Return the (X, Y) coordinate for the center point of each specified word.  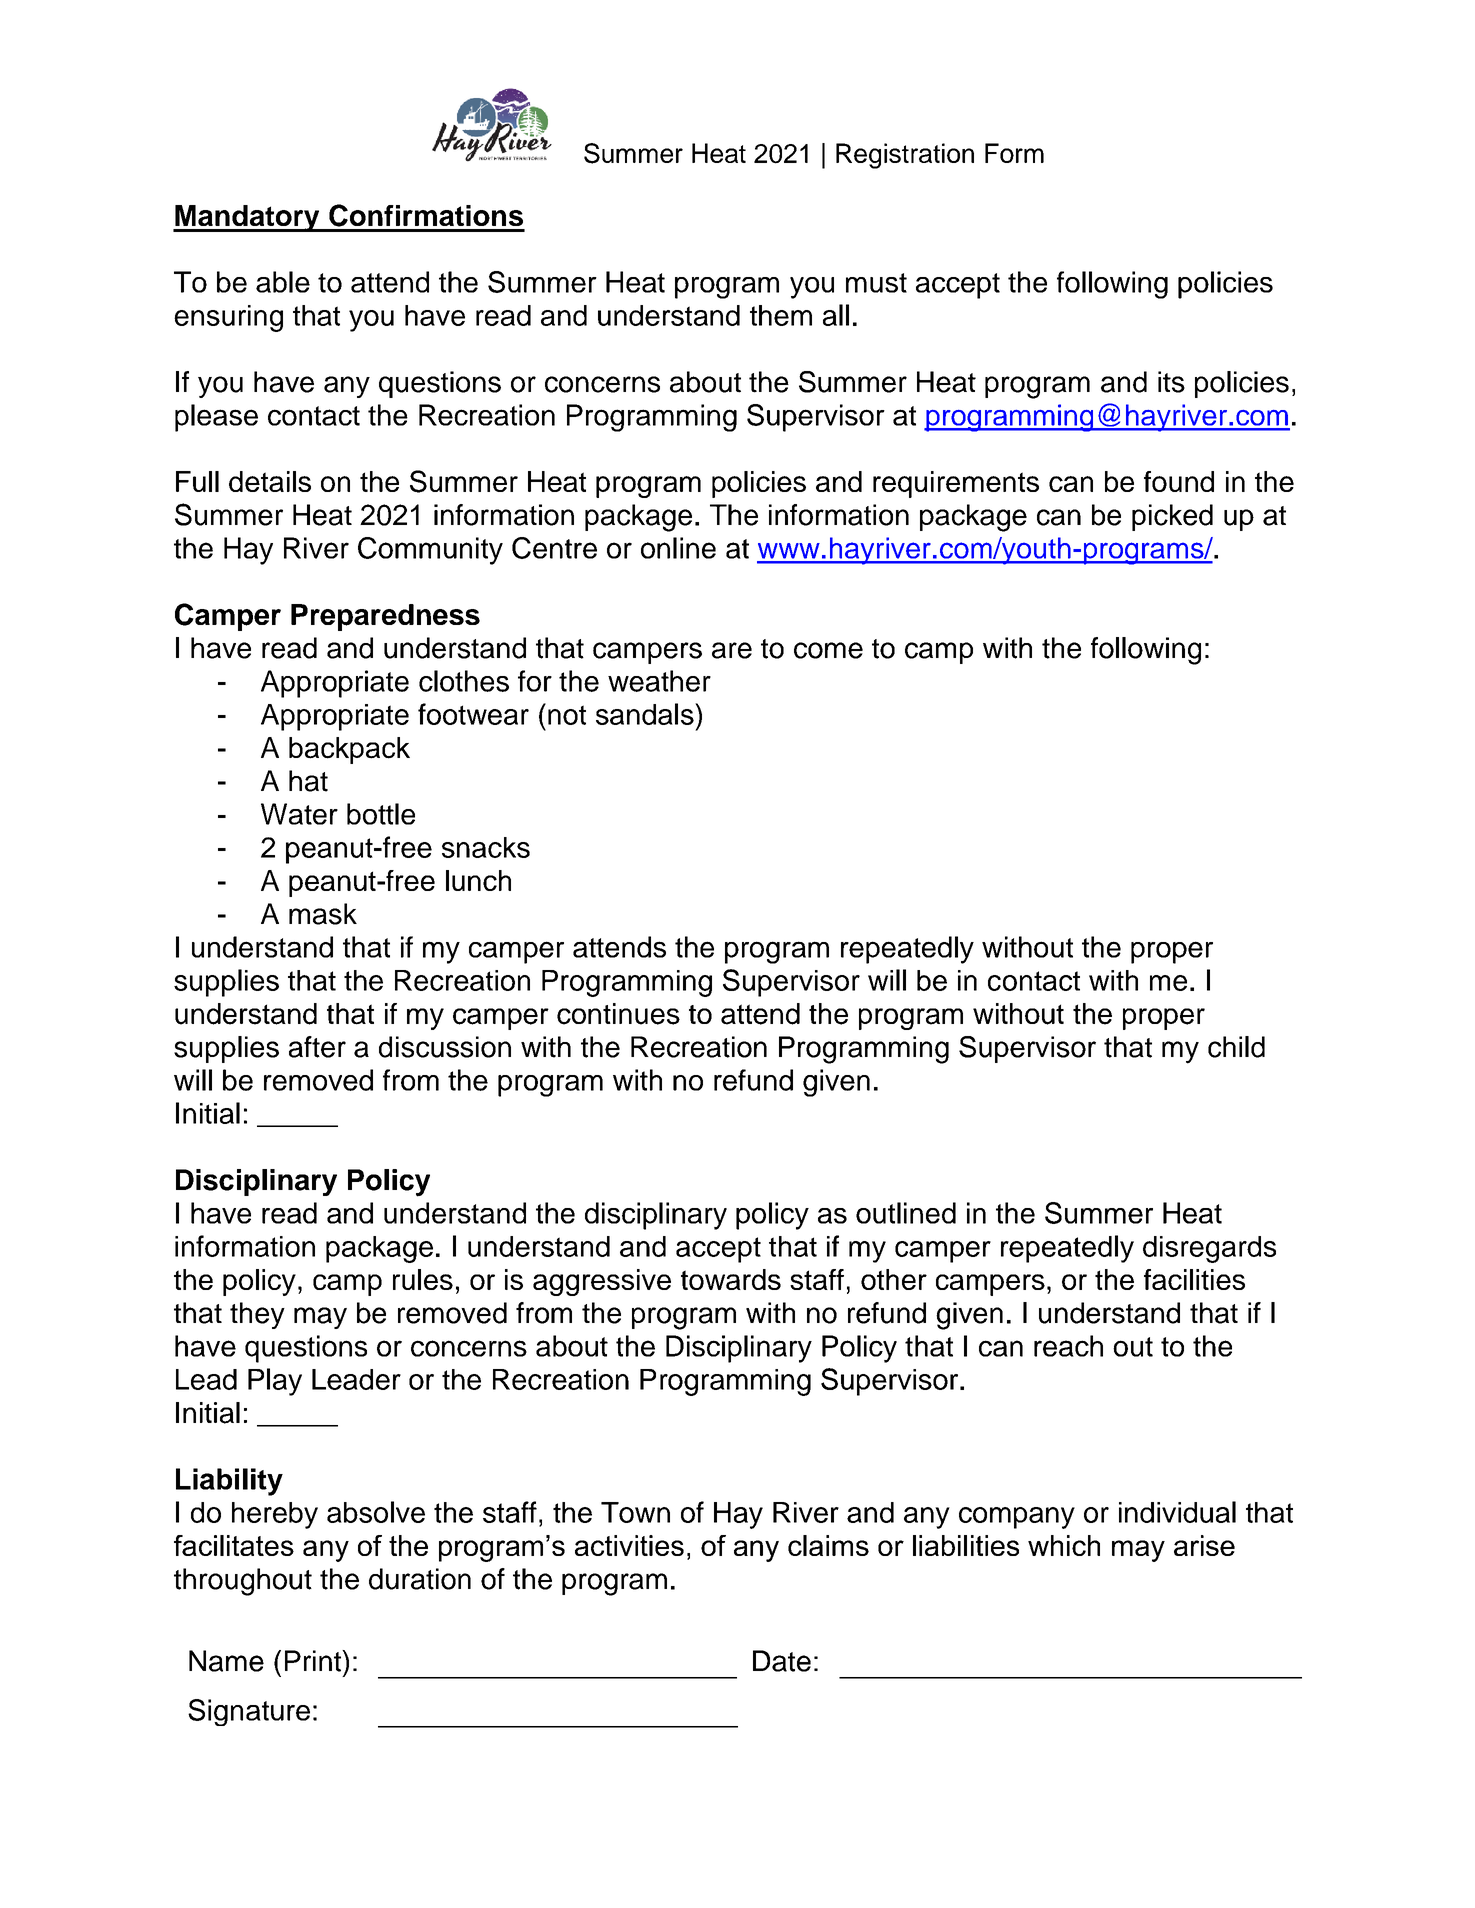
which (1064, 1545)
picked (1172, 517)
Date (782, 1661)
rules (423, 1279)
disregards (1209, 1249)
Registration (905, 156)
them (781, 315)
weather (659, 681)
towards (731, 1279)
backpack (349, 750)
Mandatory (247, 218)
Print (314, 1661)
